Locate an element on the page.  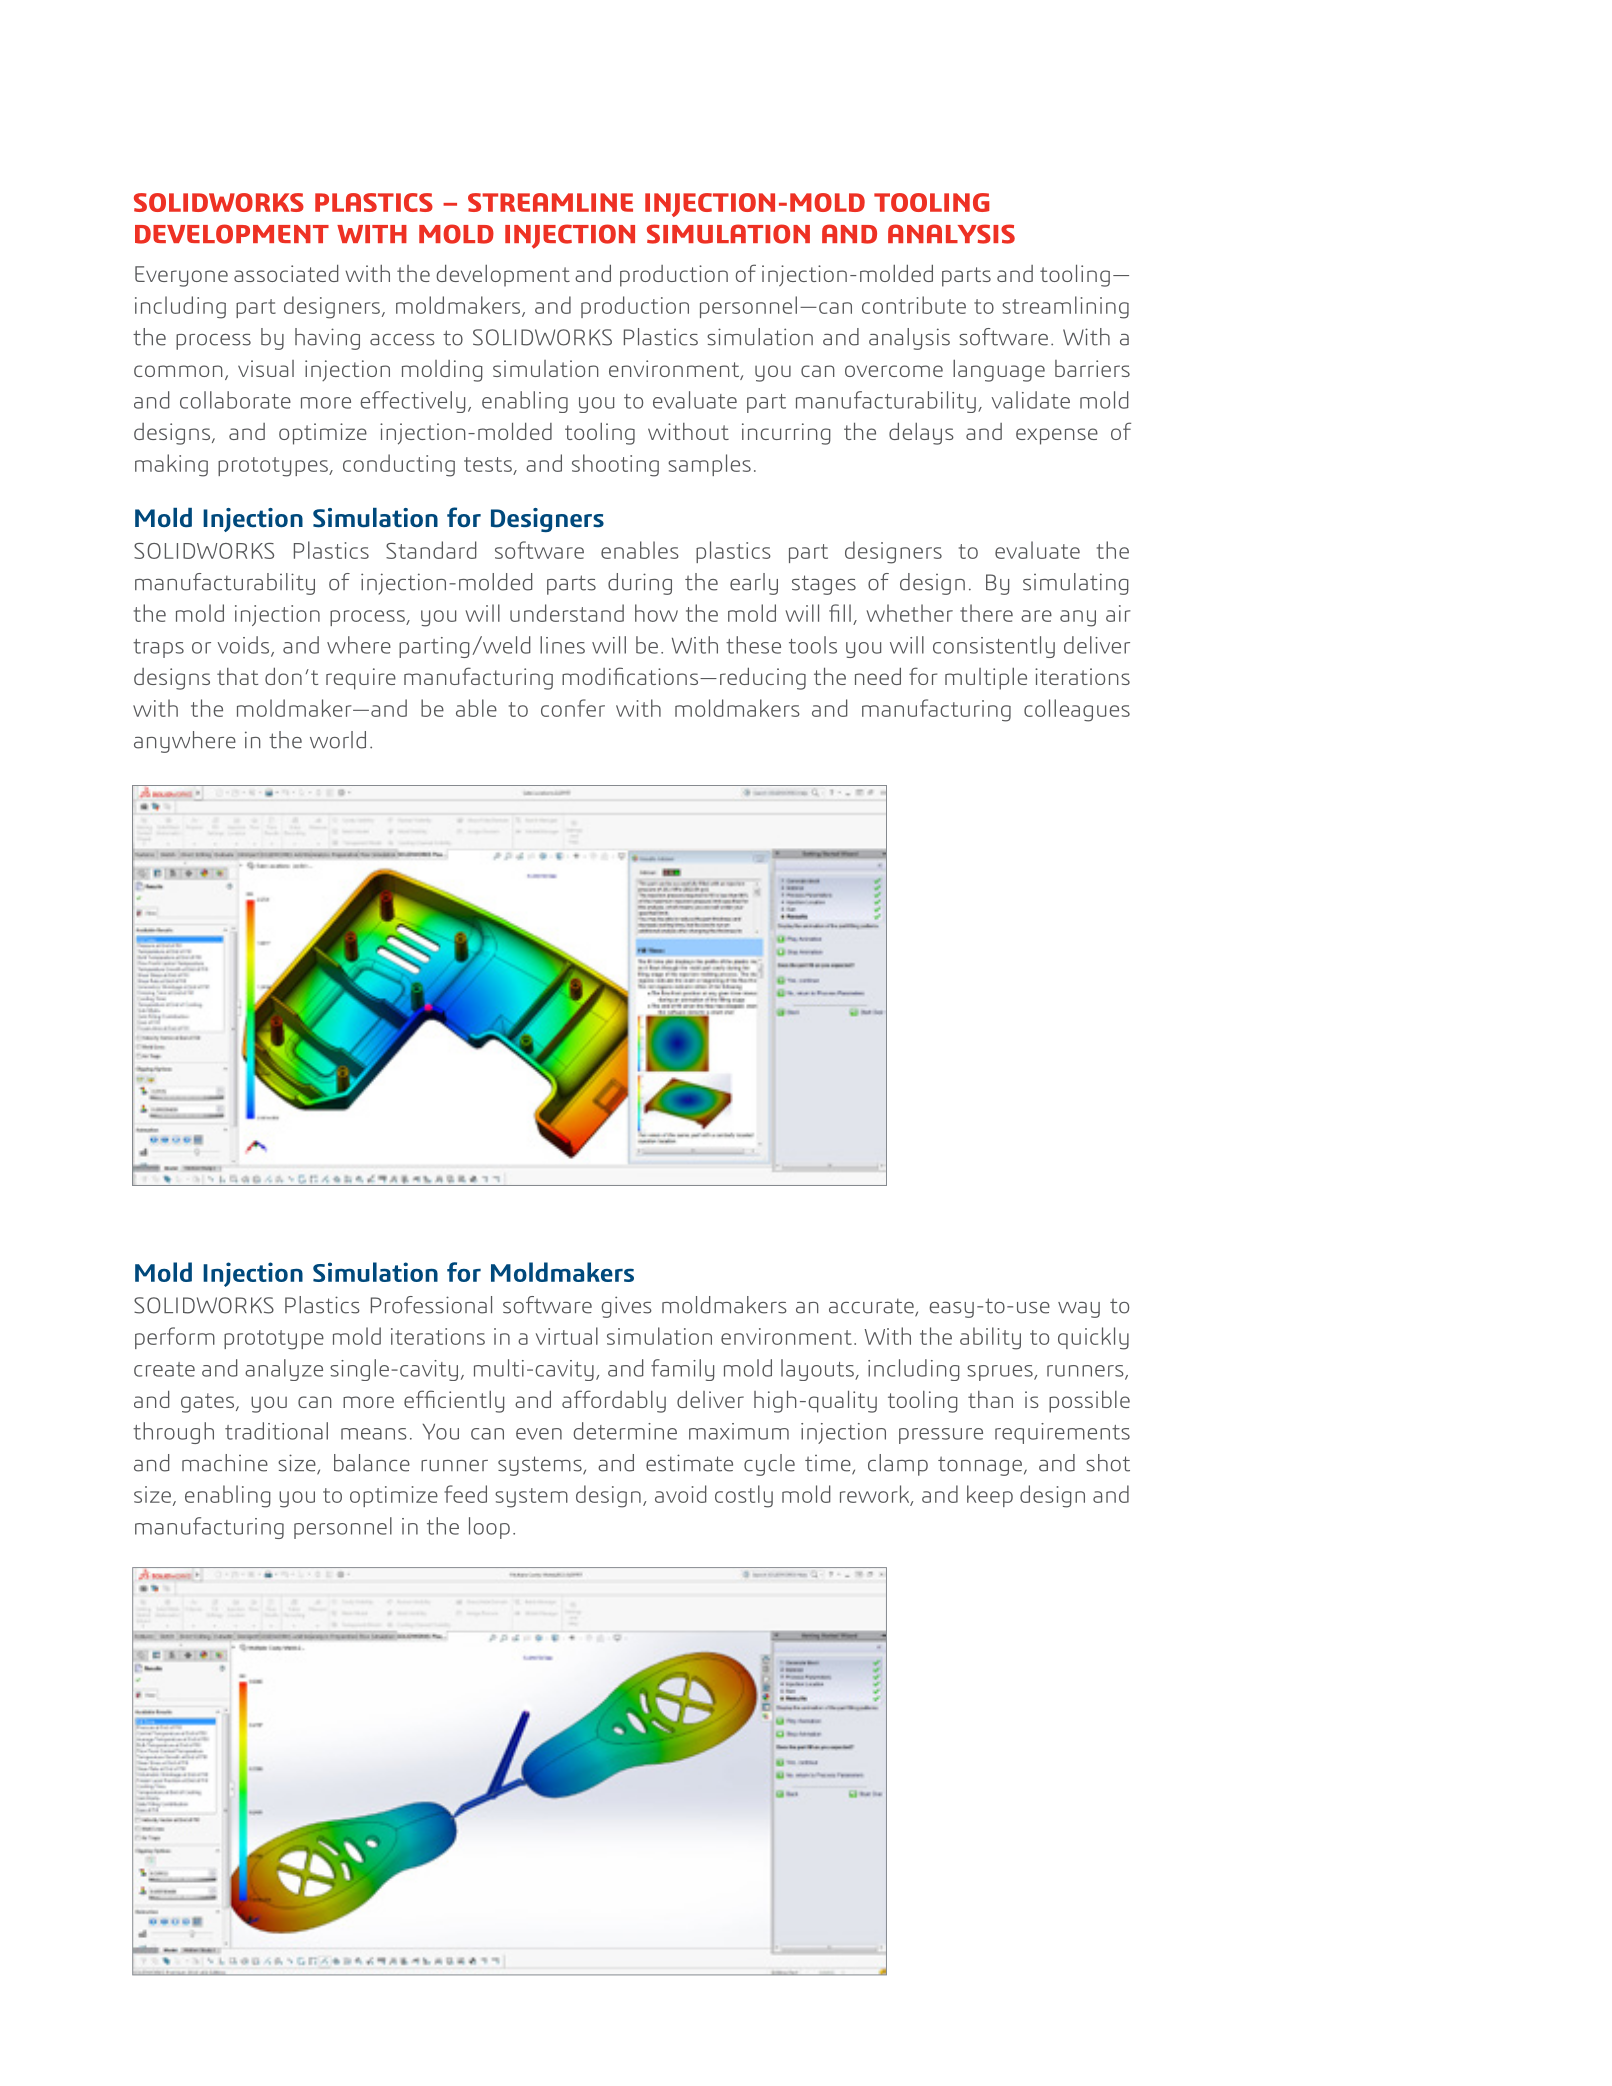
Professional is located at coordinates (431, 1305).
